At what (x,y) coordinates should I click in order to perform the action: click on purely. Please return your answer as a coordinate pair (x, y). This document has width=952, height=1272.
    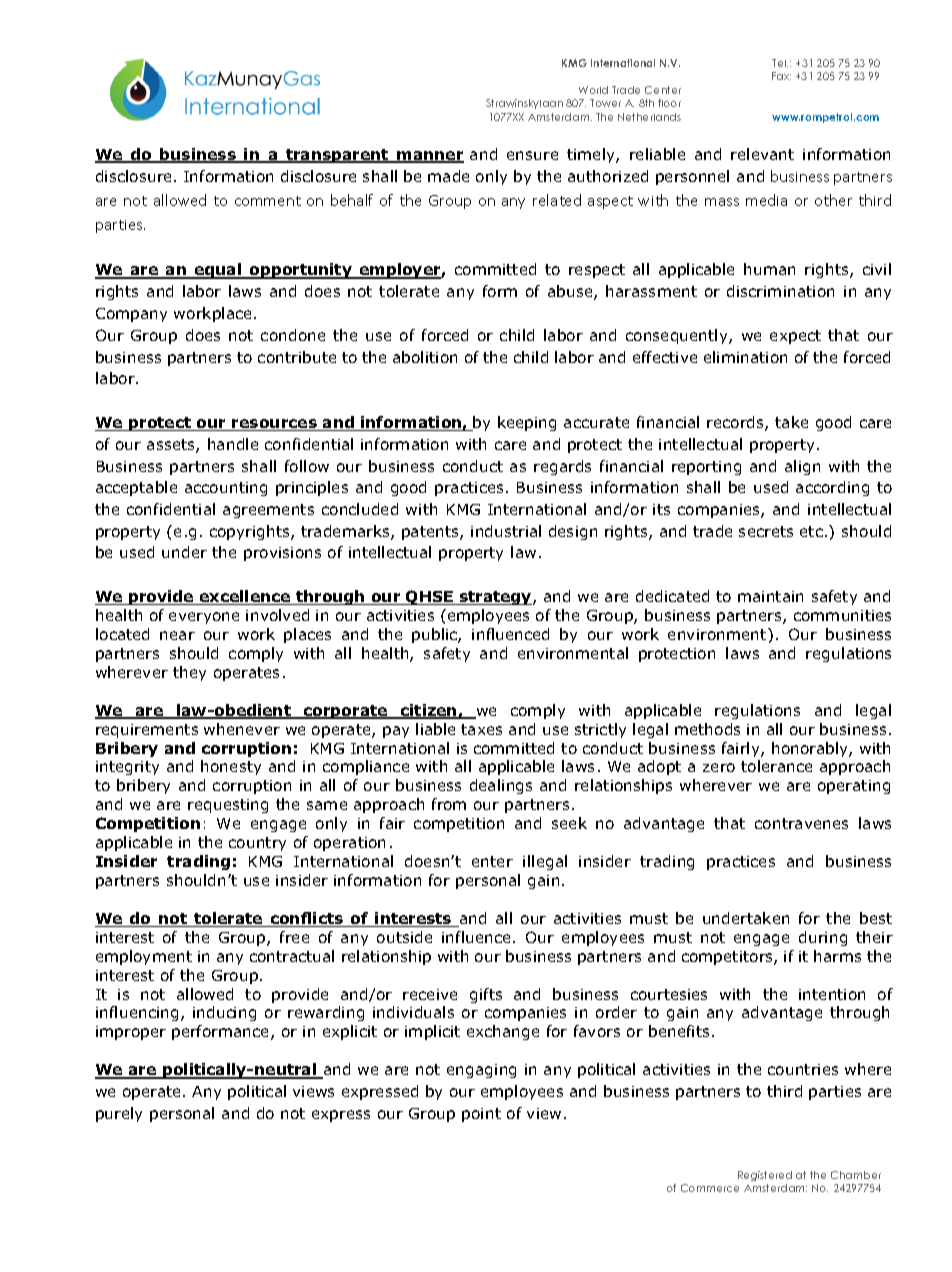
    Looking at the image, I should click on (119, 1114).
